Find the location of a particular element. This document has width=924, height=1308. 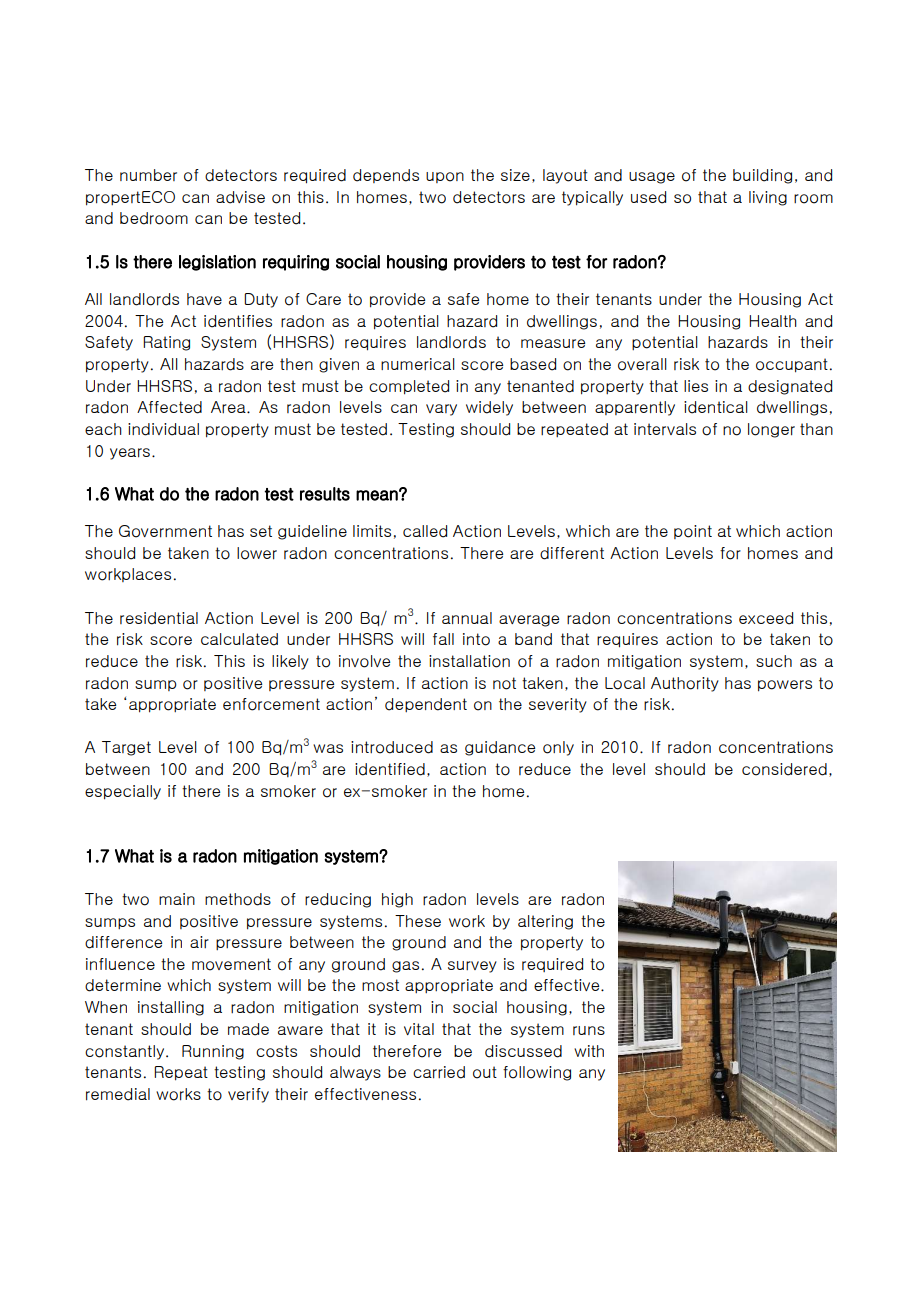

carried is located at coordinates (439, 1072).
